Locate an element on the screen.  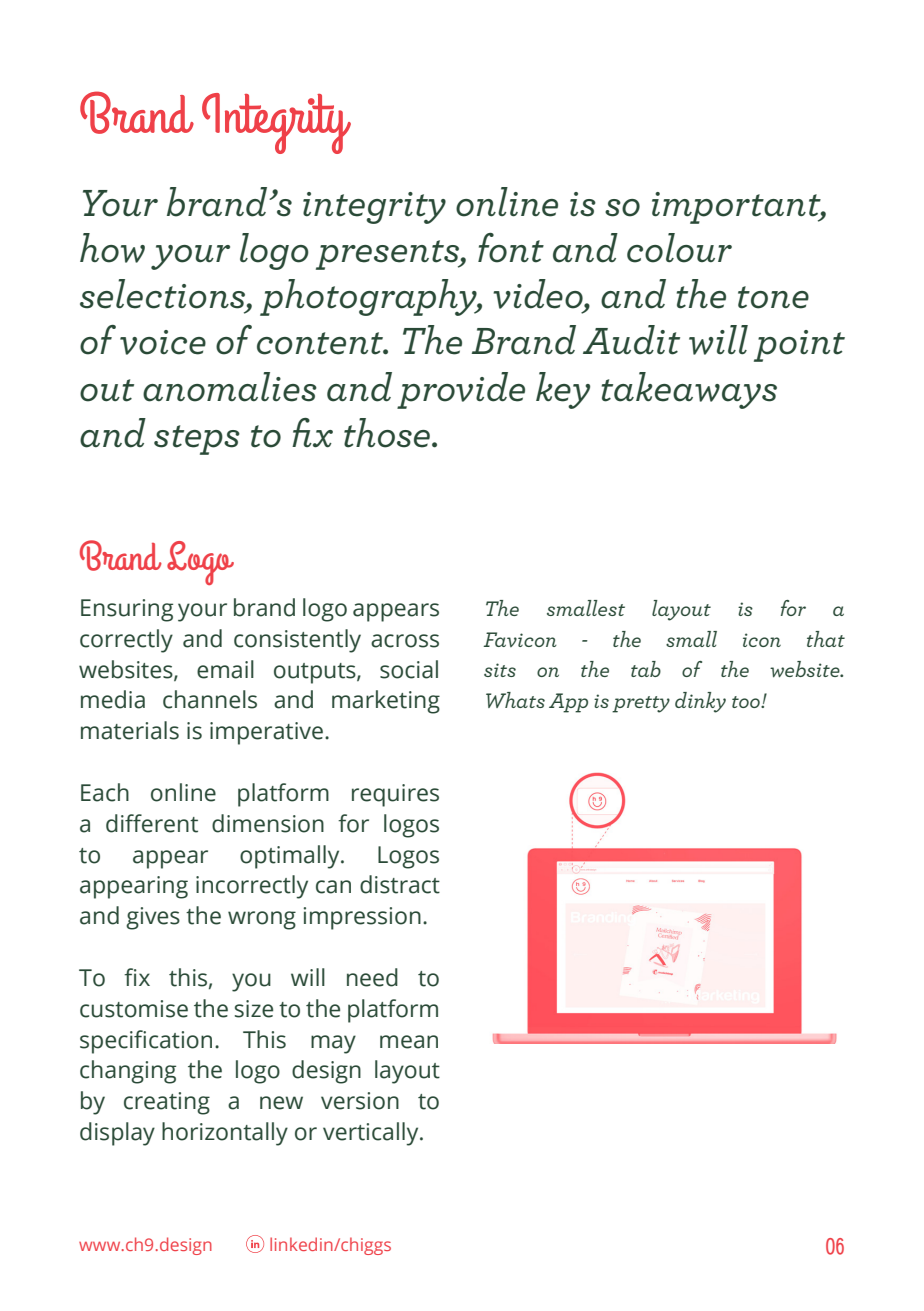
too is located at coordinates (747, 702).
